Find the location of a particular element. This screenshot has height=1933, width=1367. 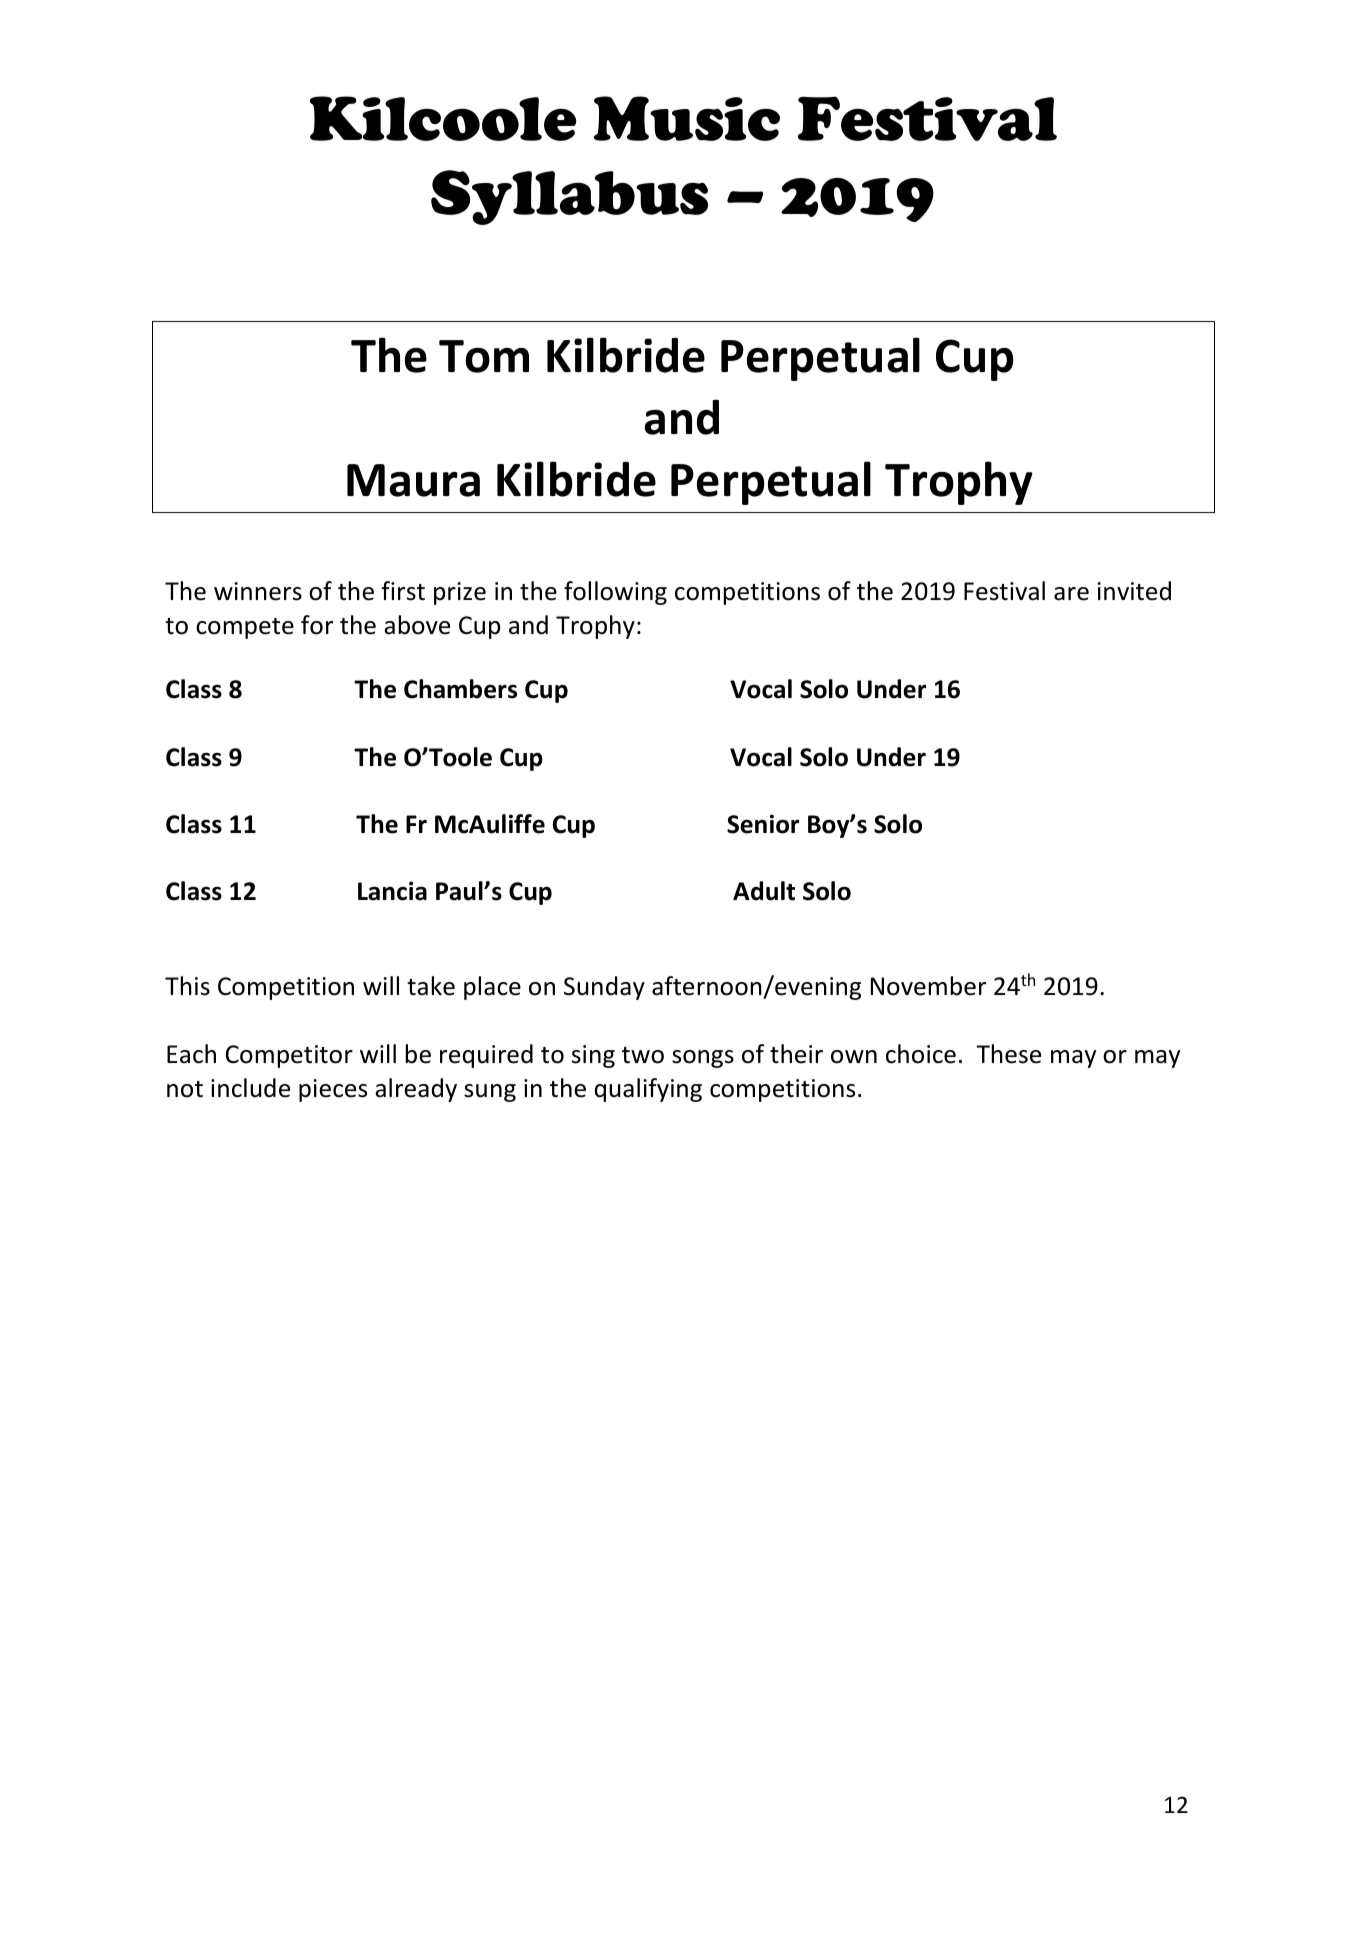

following is located at coordinates (615, 593).
